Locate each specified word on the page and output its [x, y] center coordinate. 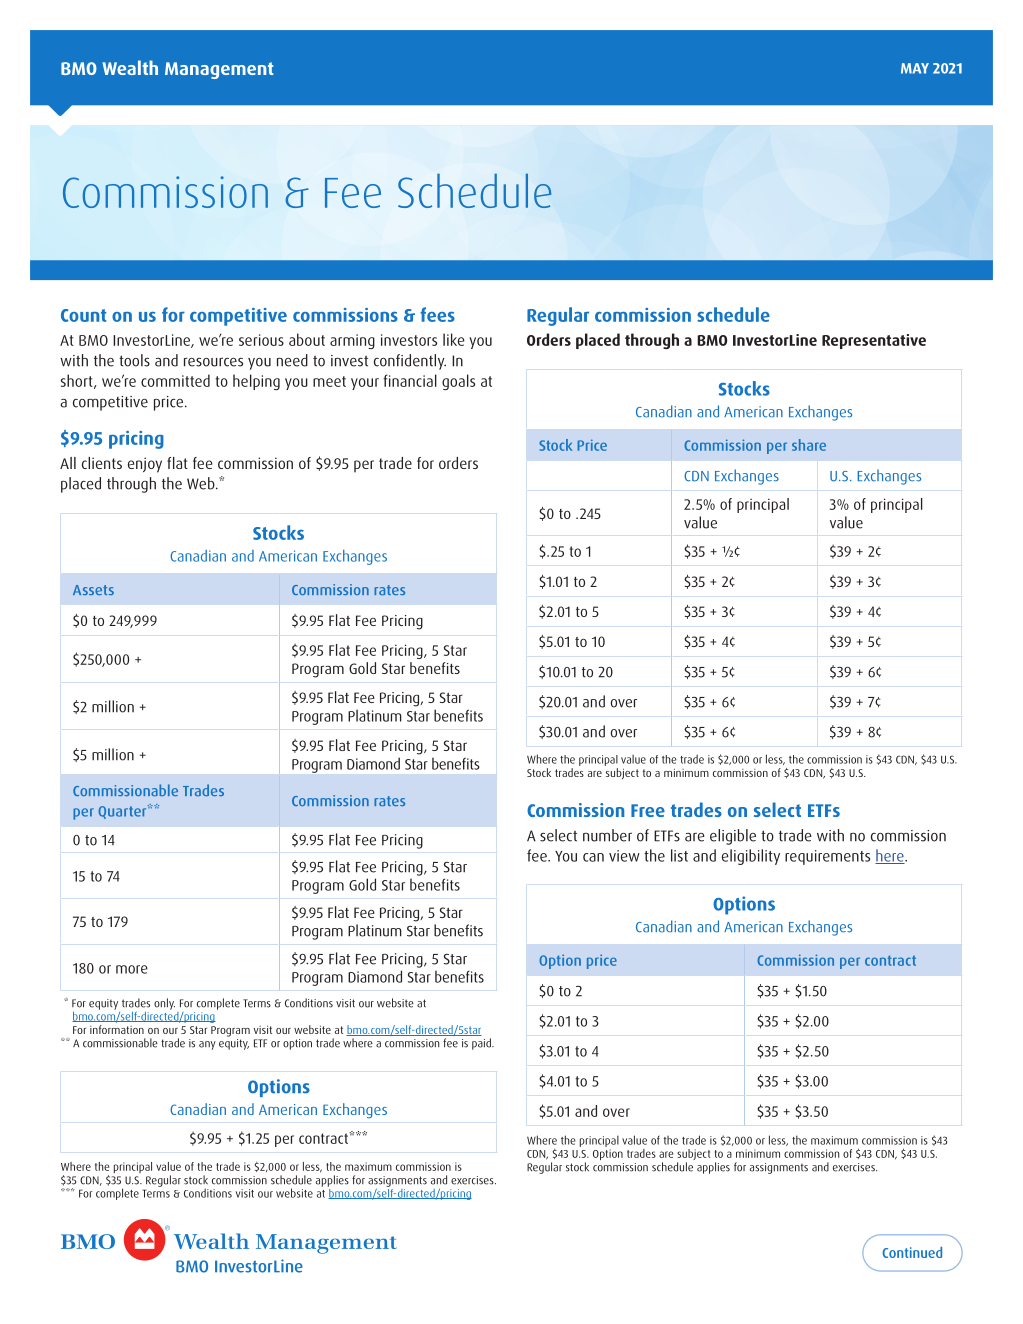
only [164, 1004]
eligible [733, 837]
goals [458, 382]
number [607, 835]
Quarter [123, 812]
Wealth [130, 67]
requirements [827, 857]
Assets [93, 590]
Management [219, 70]
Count [83, 315]
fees [437, 314]
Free [648, 810]
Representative [874, 341]
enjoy [145, 465]
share [809, 445]
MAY [915, 68]
